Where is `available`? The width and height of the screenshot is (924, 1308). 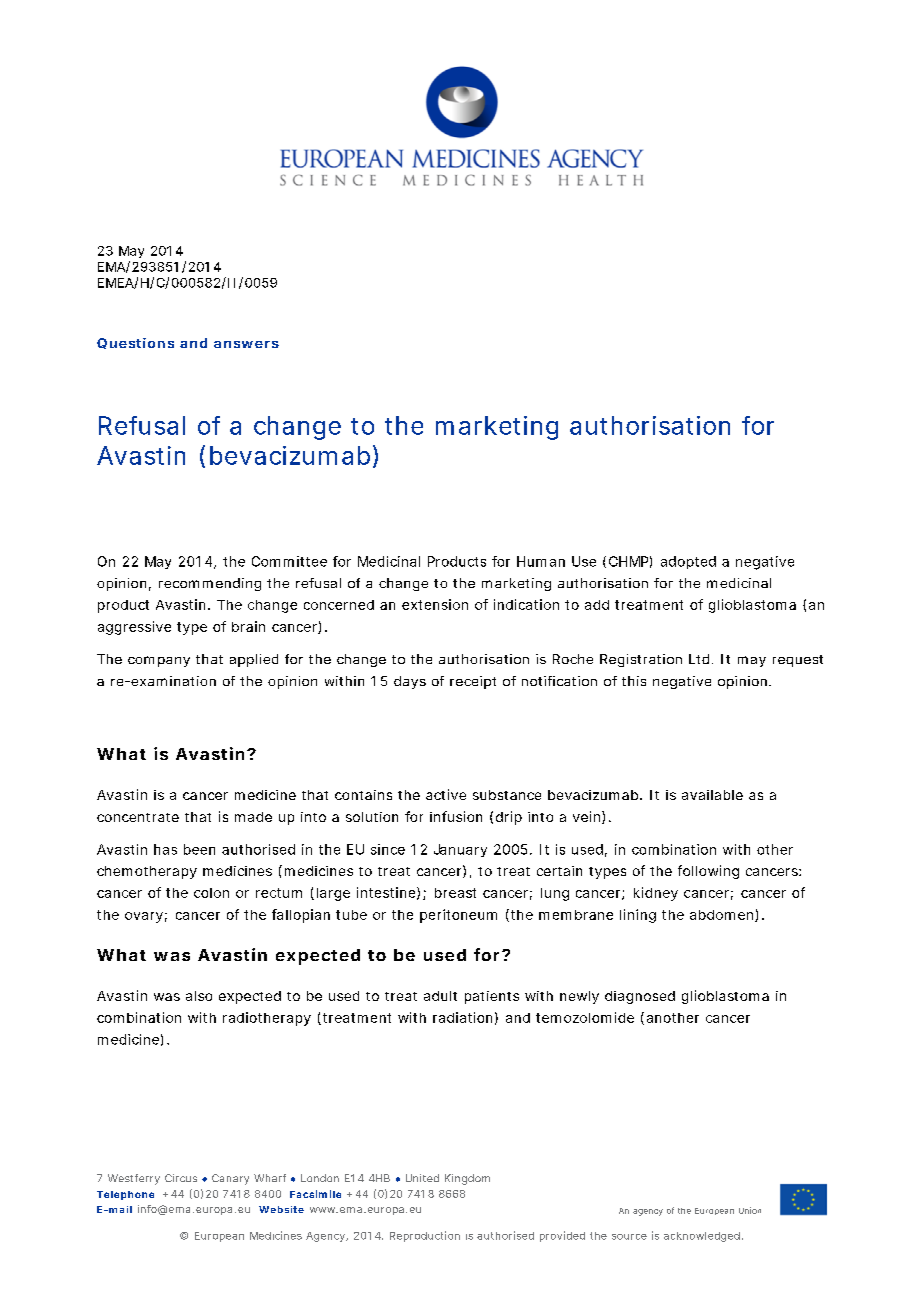 available is located at coordinates (712, 795).
